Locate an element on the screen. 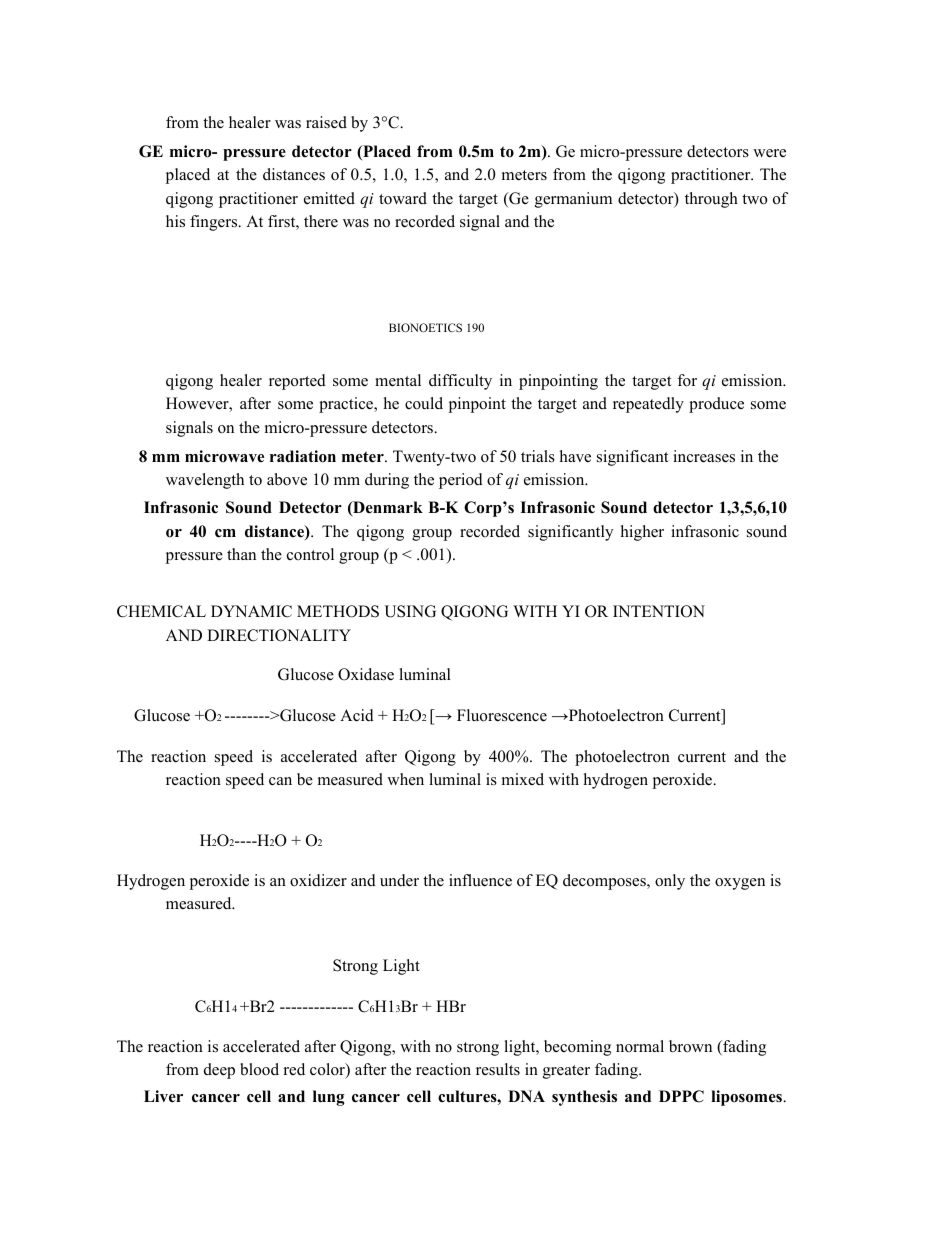  brown is located at coordinates (690, 1046).
